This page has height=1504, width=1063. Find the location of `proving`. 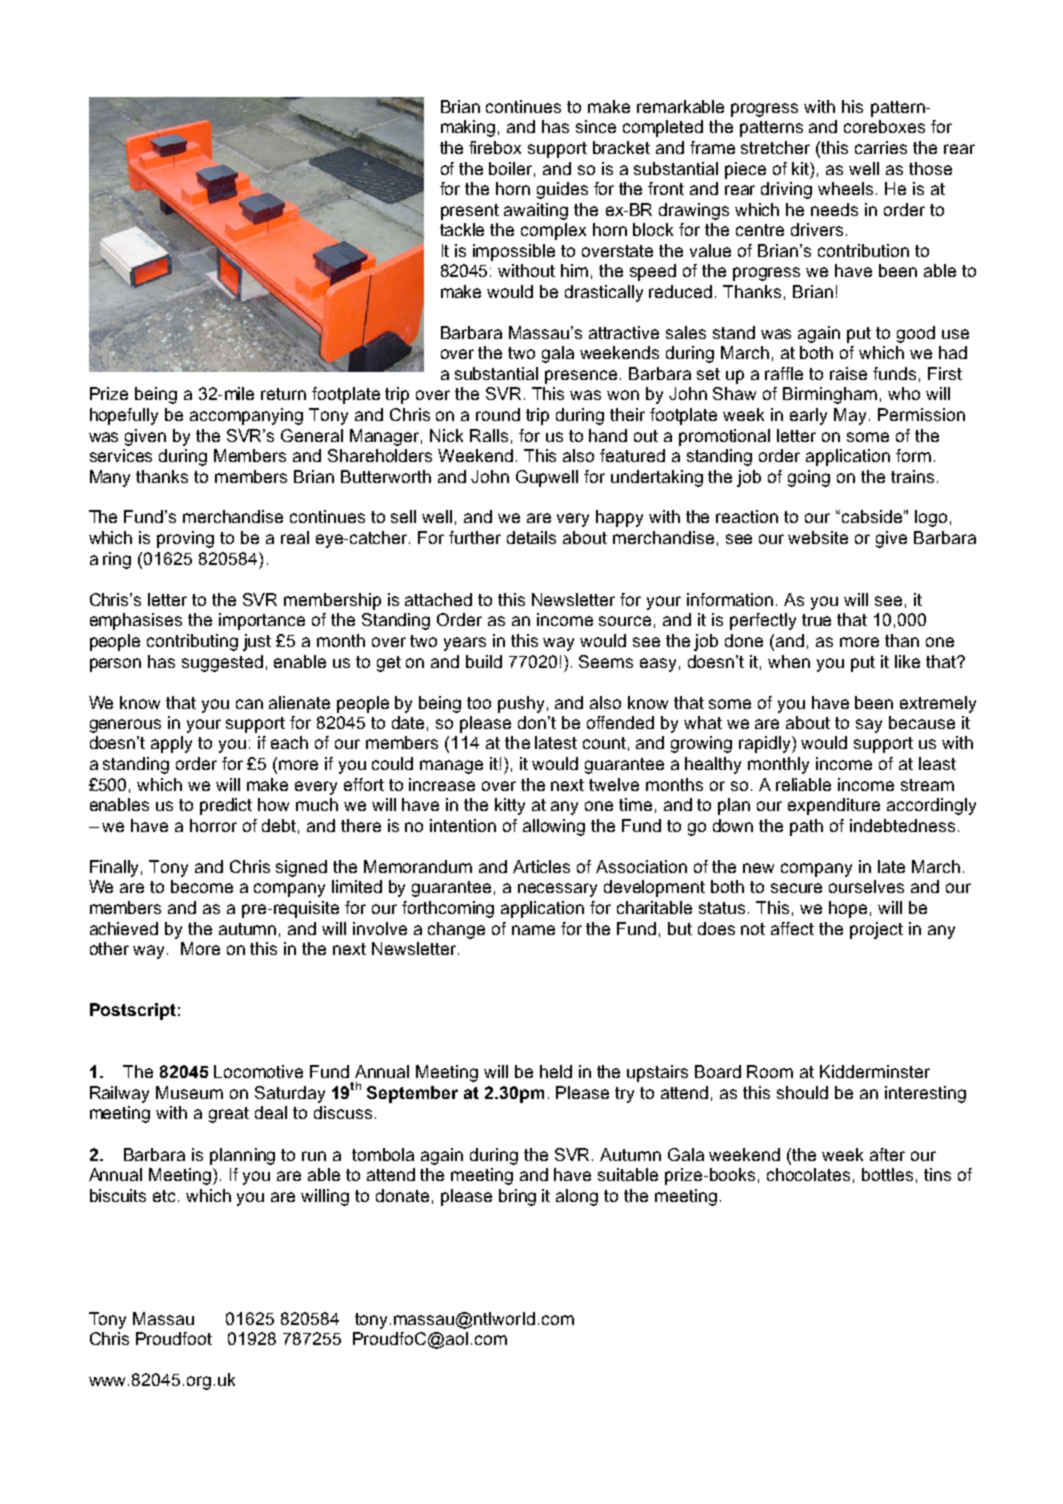

proving is located at coordinates (185, 539).
